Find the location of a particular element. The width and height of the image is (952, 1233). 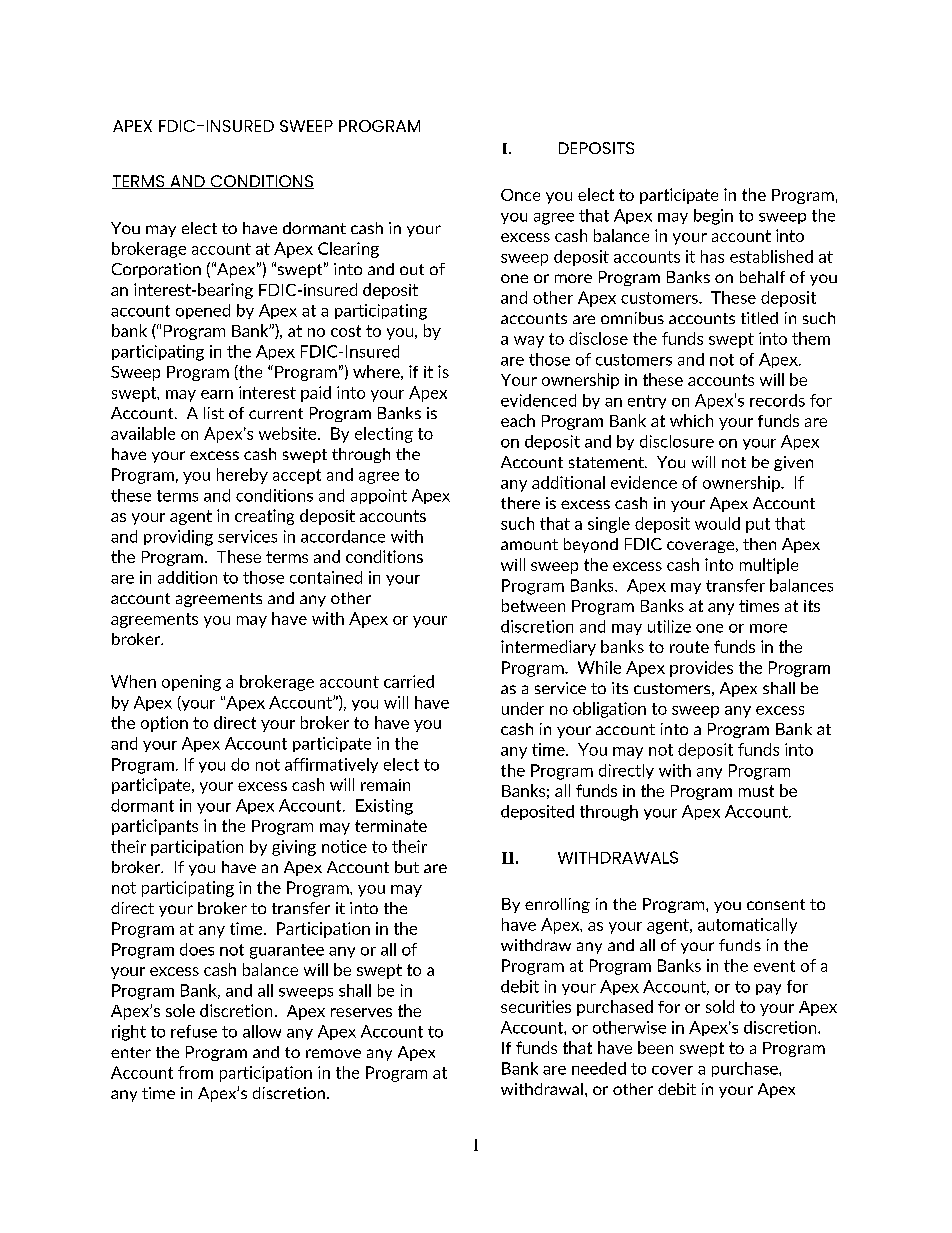

Corporation is located at coordinates (156, 270).
